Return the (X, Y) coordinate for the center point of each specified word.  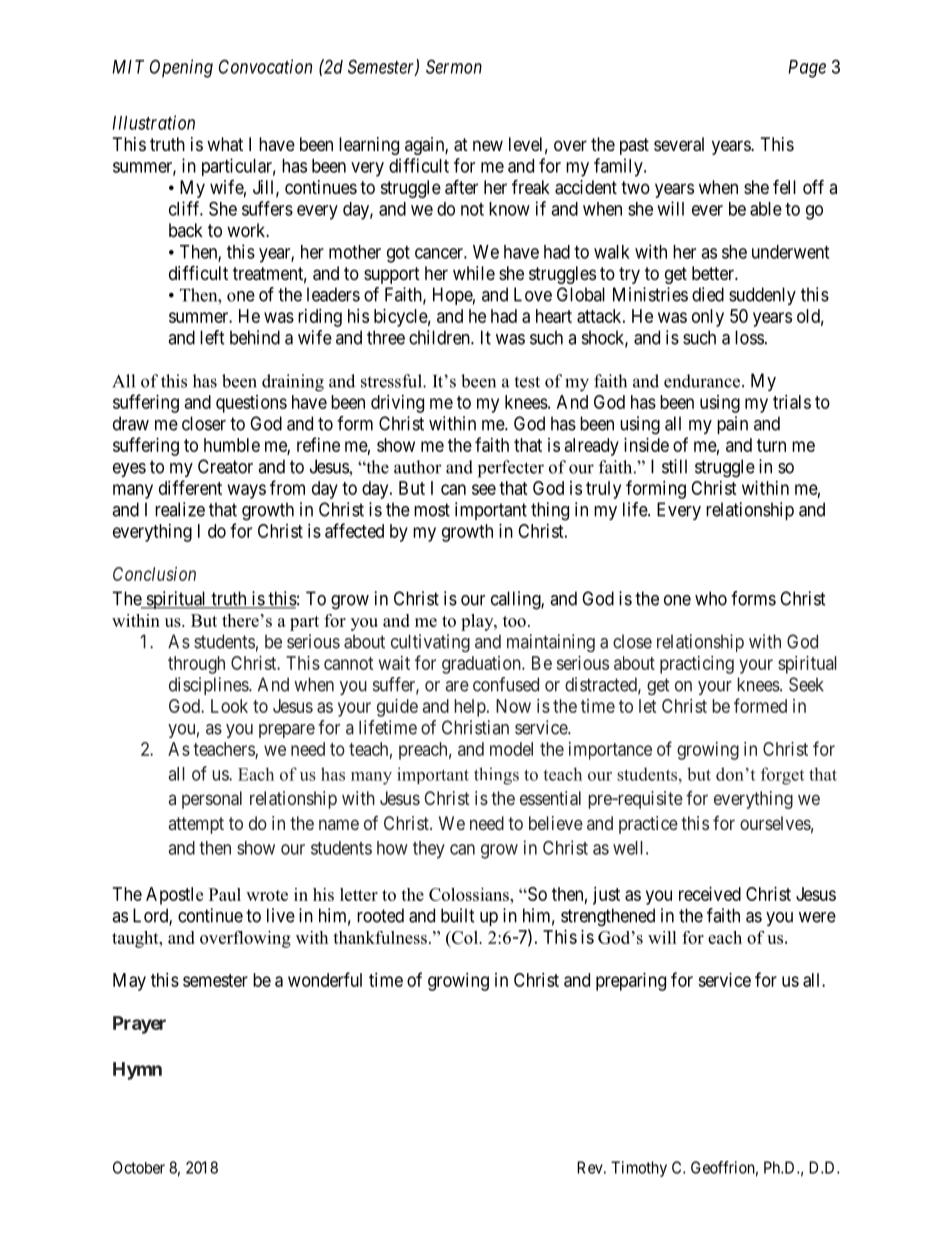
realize (180, 509)
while (474, 273)
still (674, 466)
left (212, 337)
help (471, 708)
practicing (697, 665)
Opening (181, 68)
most (432, 510)
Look (229, 706)
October (139, 1167)
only (708, 318)
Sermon (454, 66)
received (710, 894)
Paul (225, 894)
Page (807, 69)
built (458, 915)
